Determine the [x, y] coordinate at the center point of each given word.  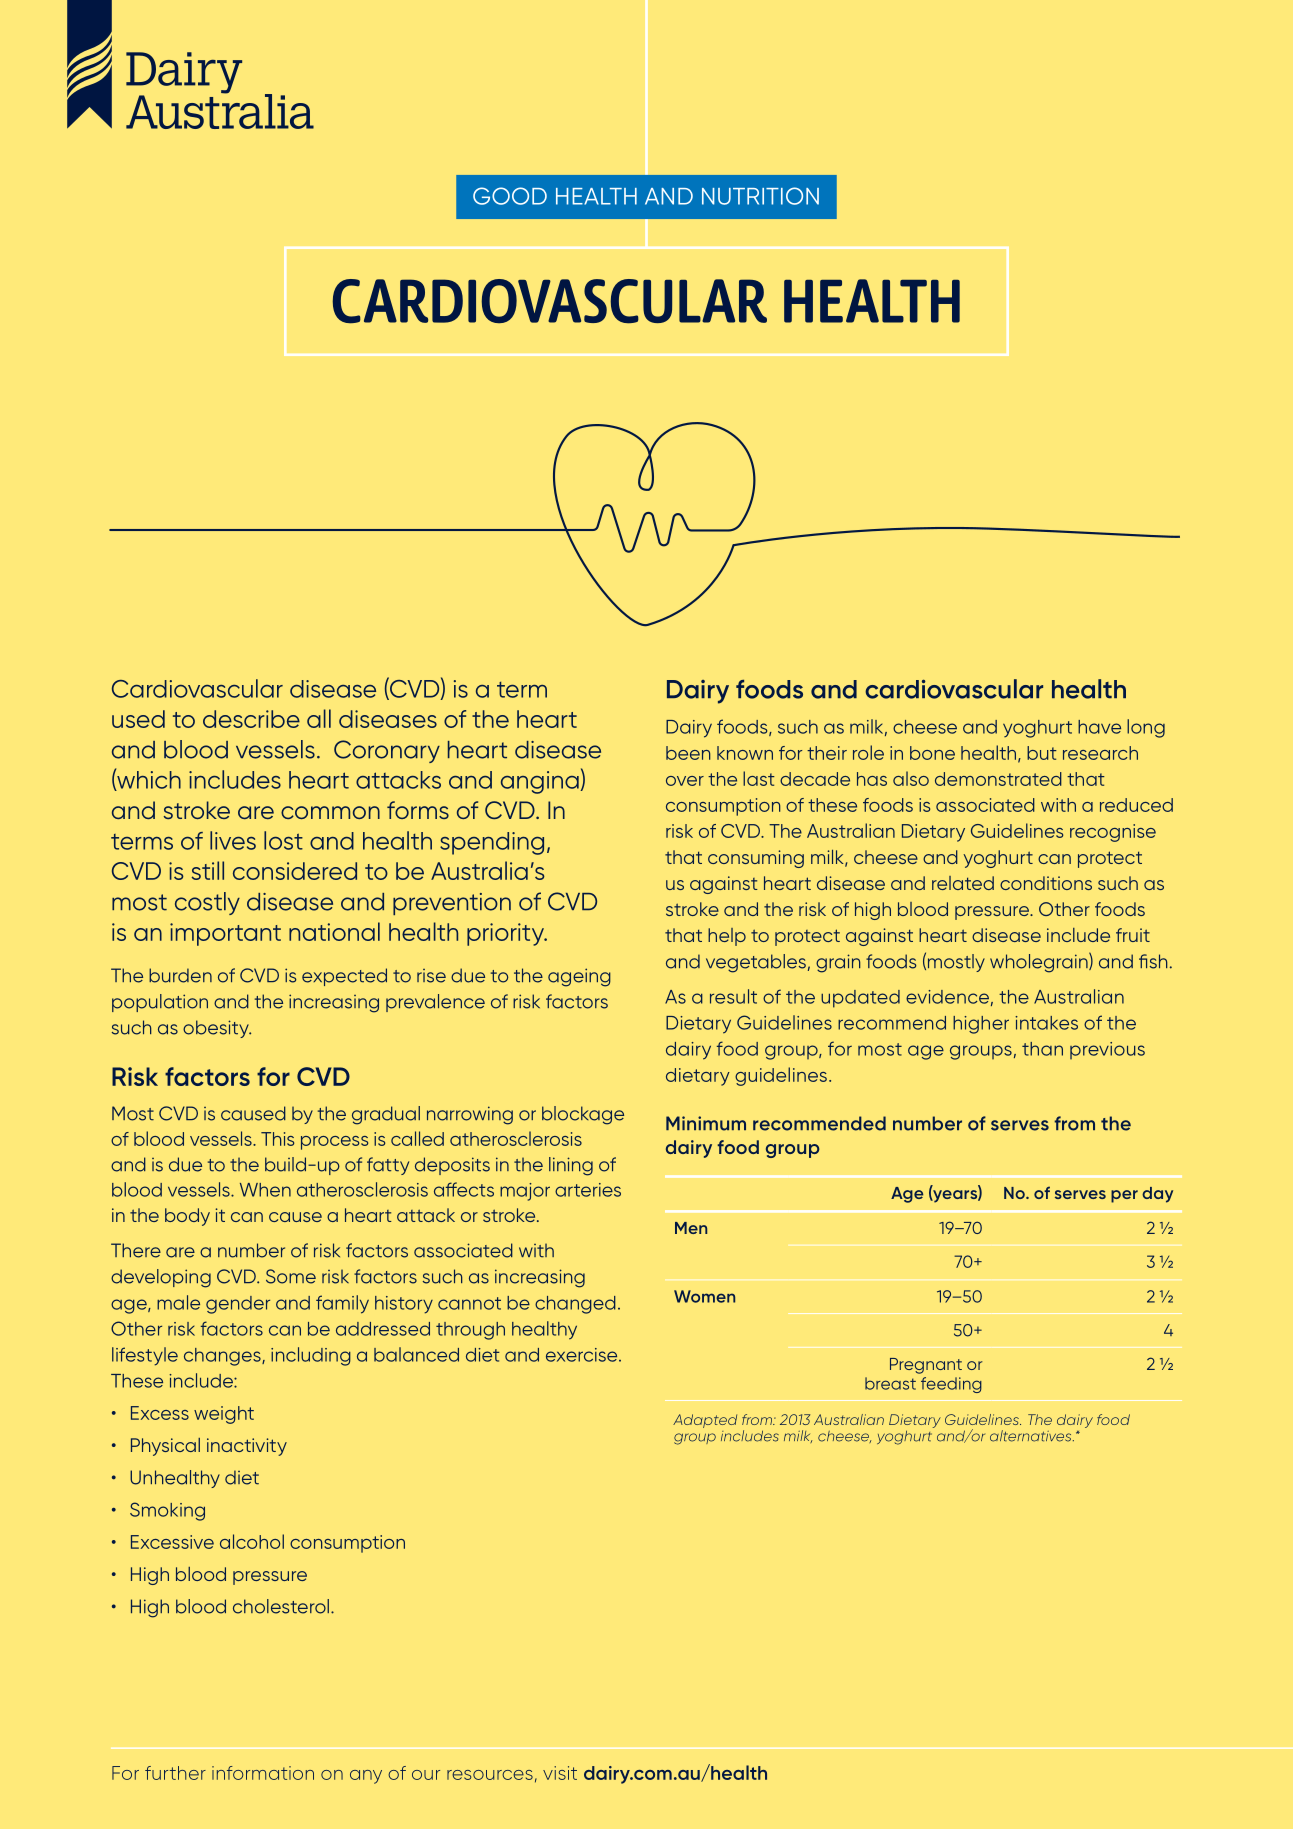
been [688, 753]
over [685, 781]
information [263, 1773]
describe [251, 719]
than [1042, 1049]
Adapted [705, 1421]
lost [283, 840]
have [1099, 727]
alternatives [1032, 1436]
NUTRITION [760, 196]
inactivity [247, 1447]
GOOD [510, 196]
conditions [1046, 883]
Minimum [706, 1123]
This [277, 1139]
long [1146, 728]
